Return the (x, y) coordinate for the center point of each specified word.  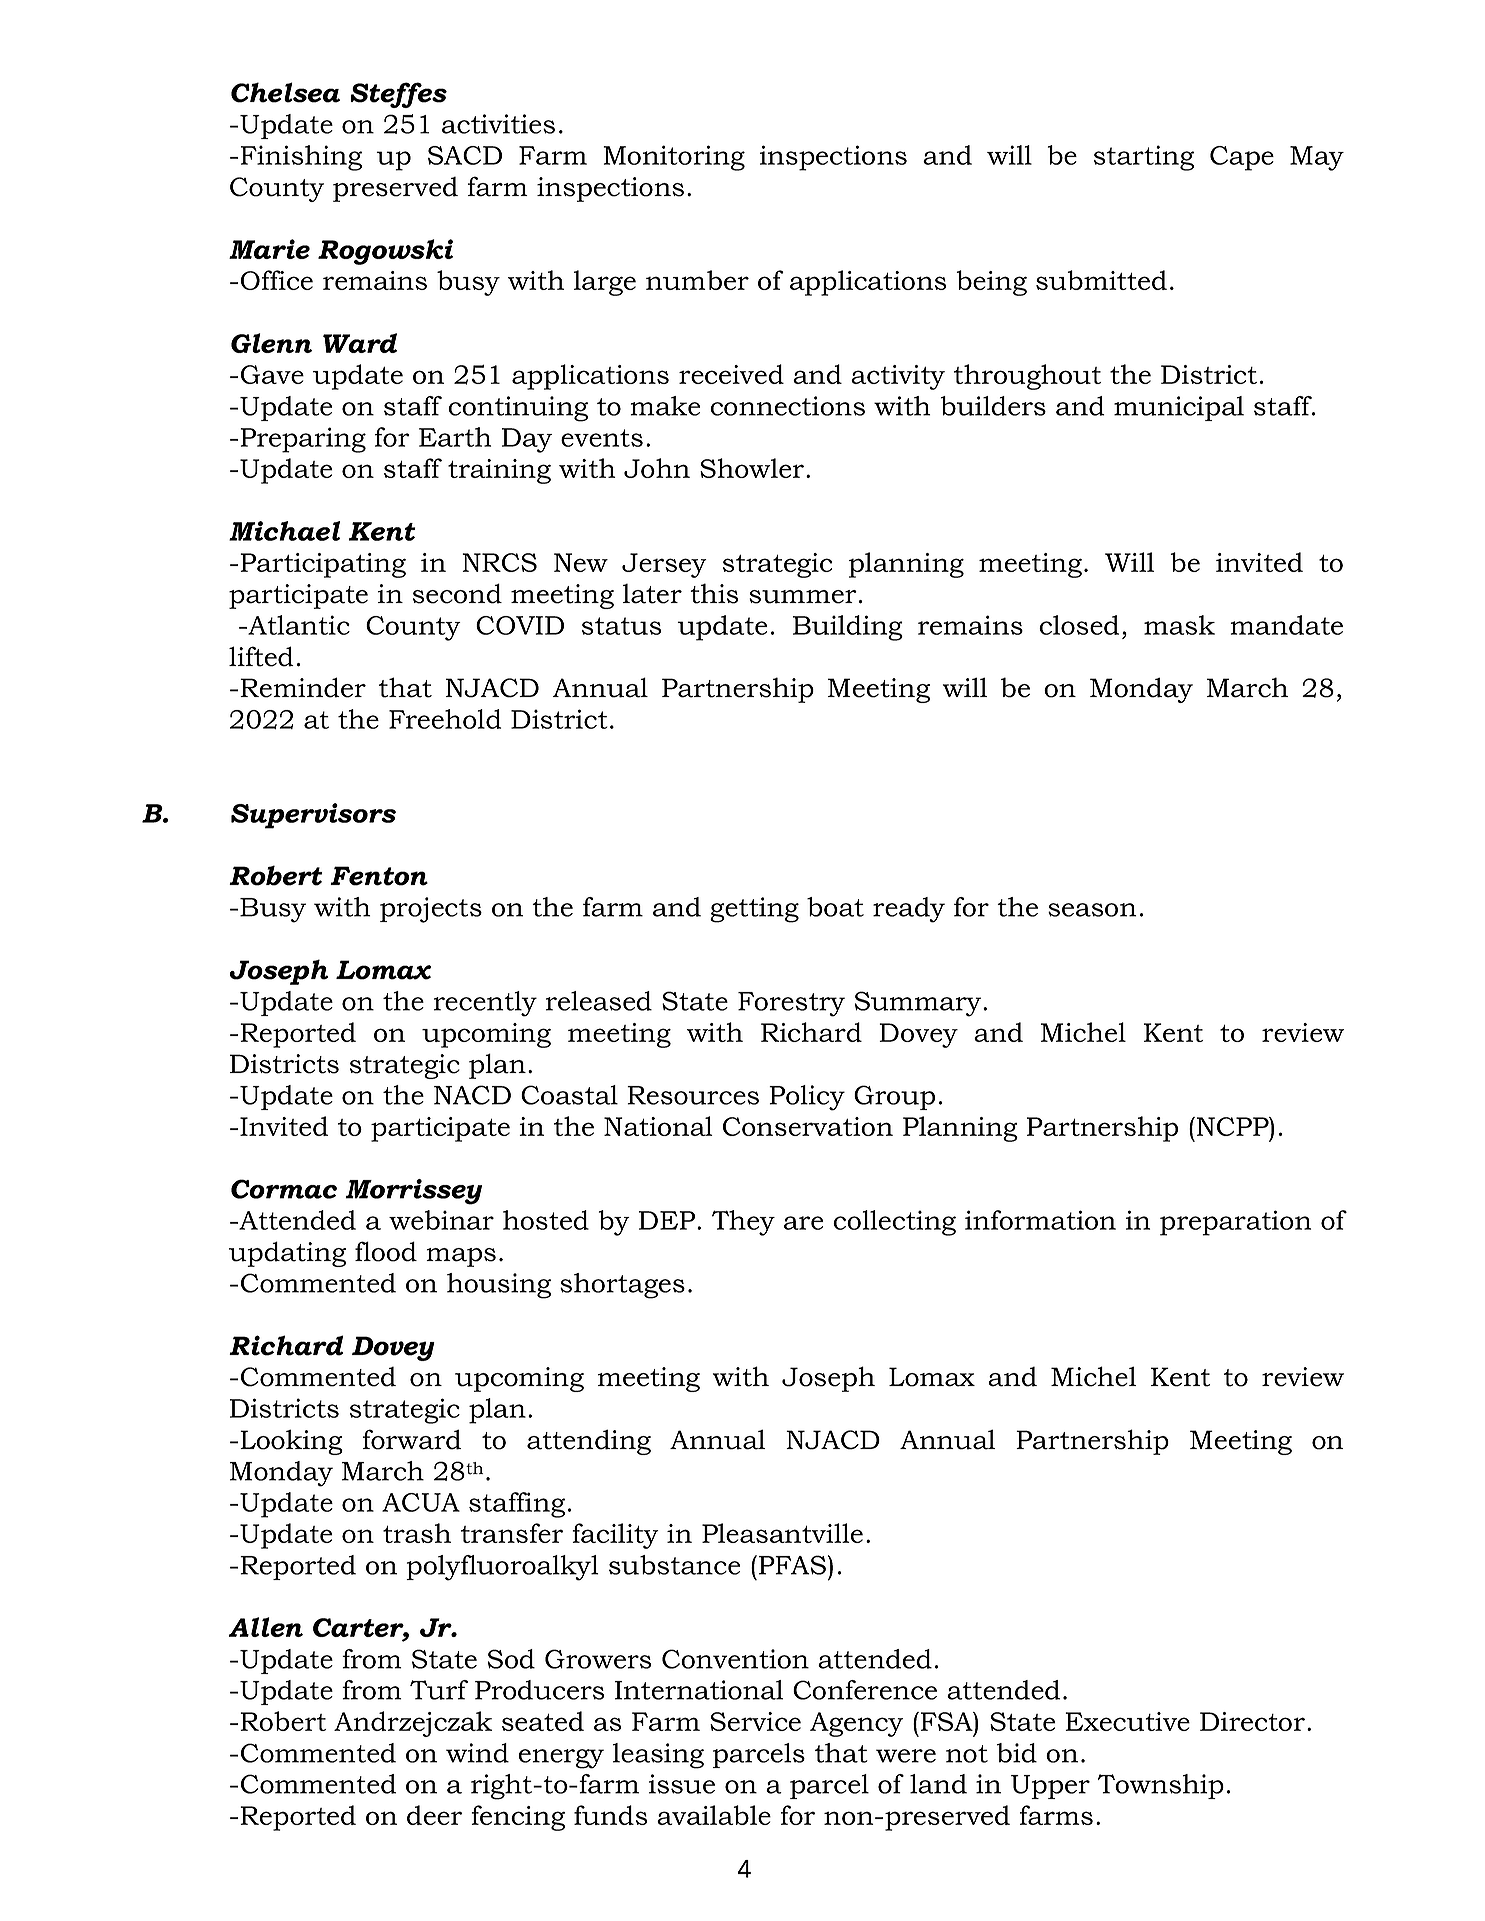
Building (848, 628)
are (803, 1223)
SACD (465, 155)
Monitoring (674, 158)
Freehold (445, 719)
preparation (1235, 1223)
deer (434, 1815)
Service (755, 1721)
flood (386, 1251)
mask (1179, 625)
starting (1144, 158)
